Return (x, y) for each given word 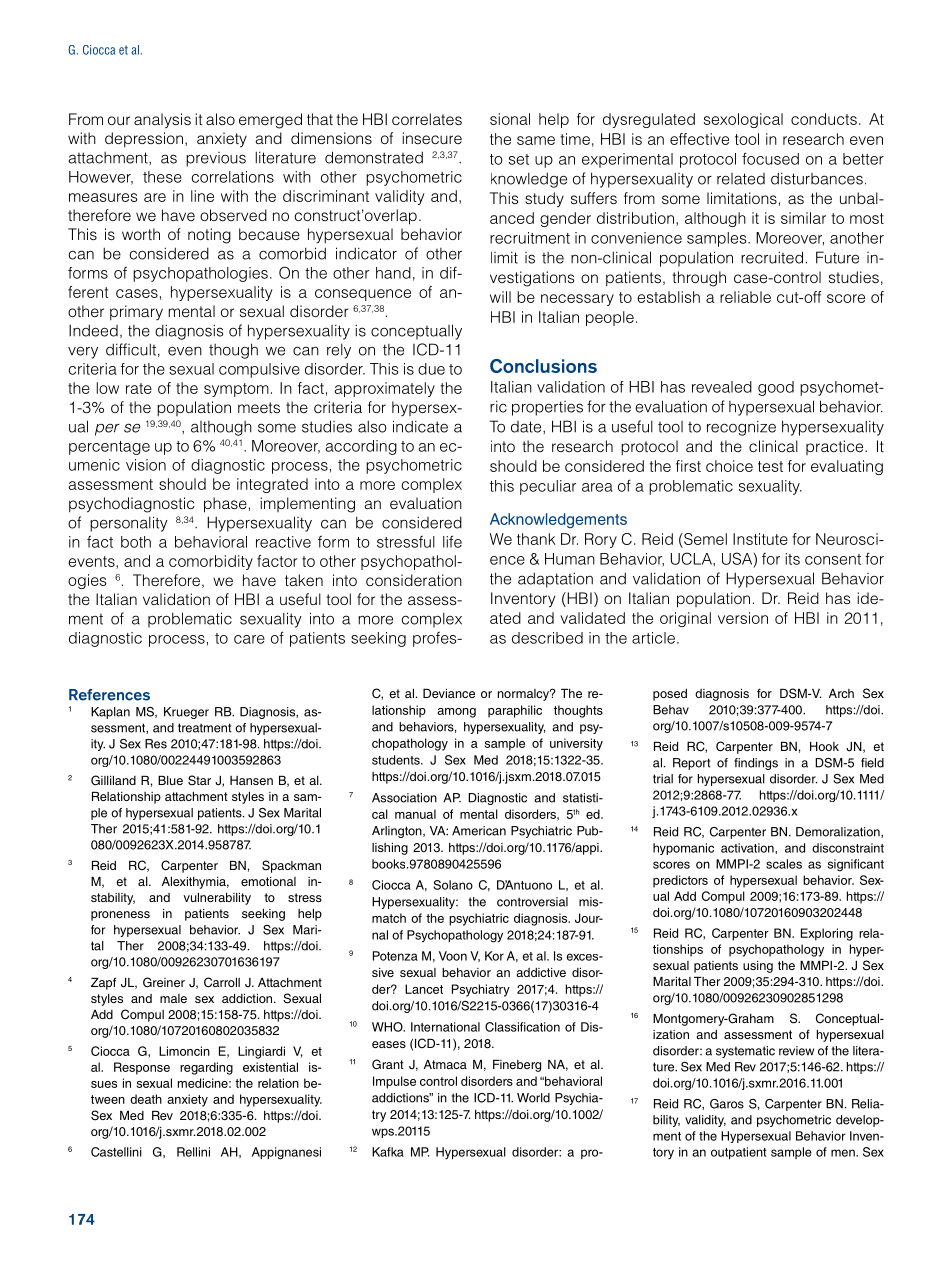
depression (144, 140)
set (519, 159)
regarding (206, 1068)
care (249, 639)
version (743, 618)
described (547, 638)
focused (770, 158)
